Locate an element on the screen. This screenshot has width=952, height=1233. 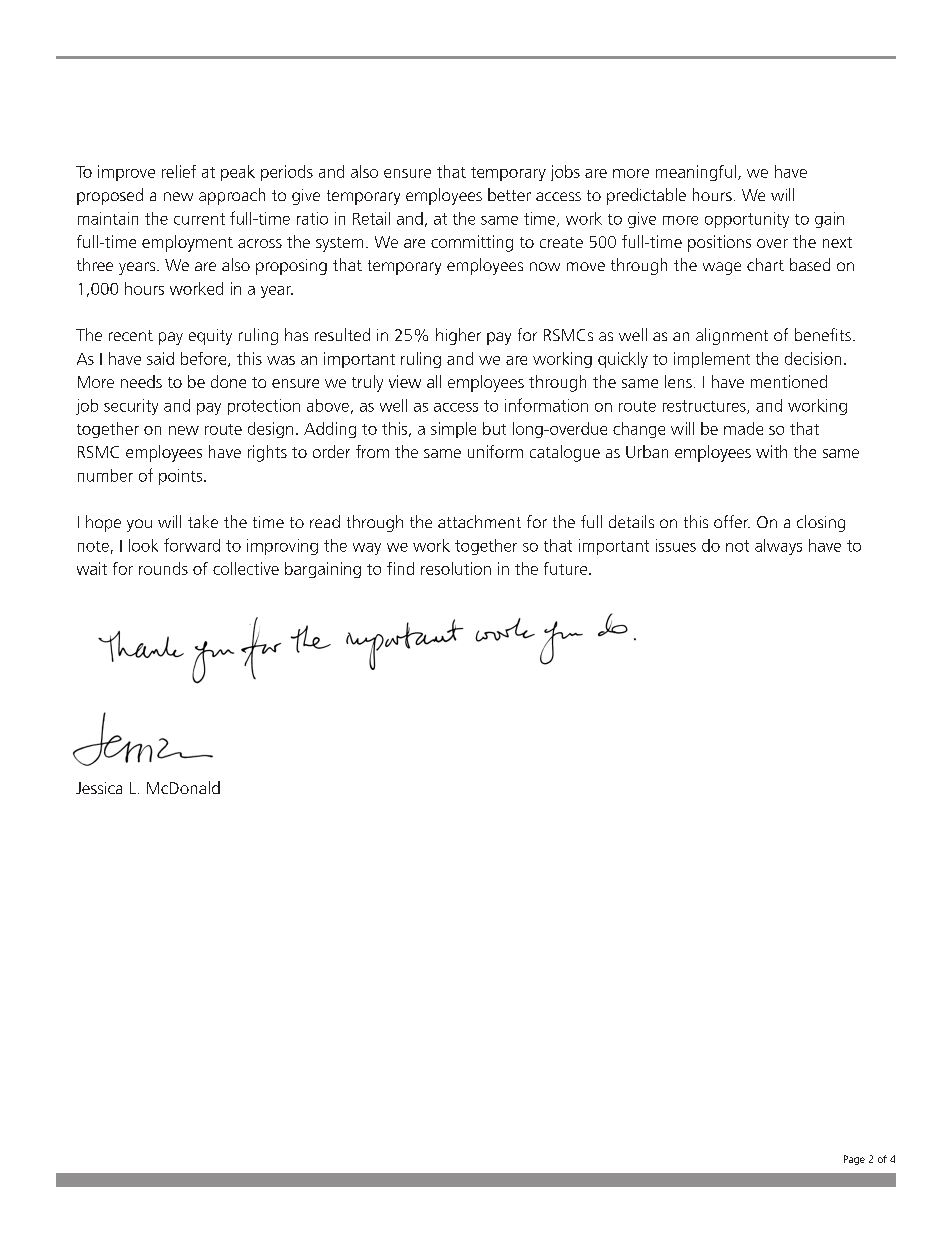
better is located at coordinates (509, 194).
